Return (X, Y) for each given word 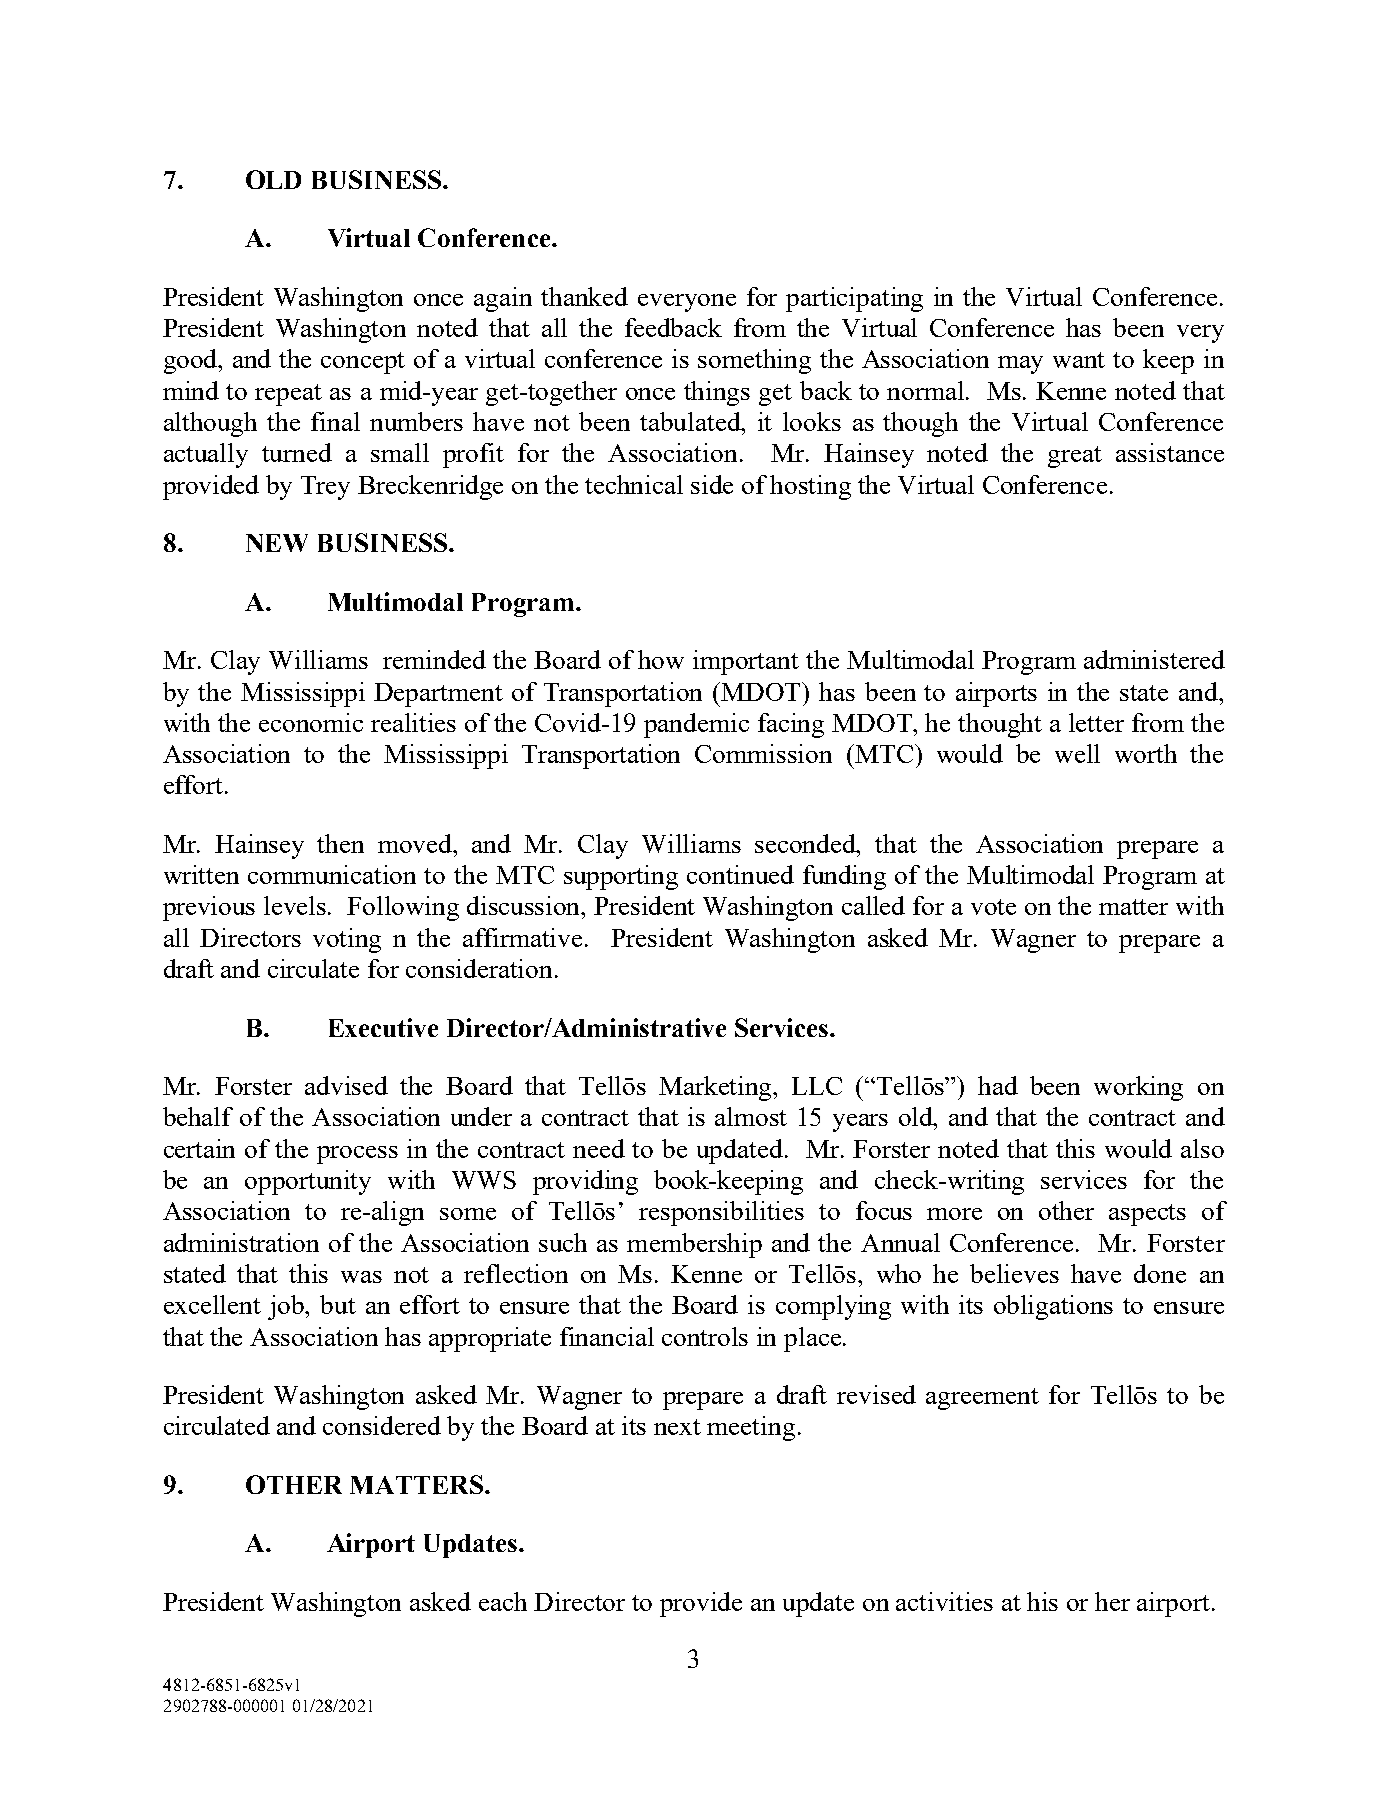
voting (347, 940)
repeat (288, 395)
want (1079, 360)
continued (740, 874)
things (717, 393)
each (503, 1601)
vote (993, 907)
